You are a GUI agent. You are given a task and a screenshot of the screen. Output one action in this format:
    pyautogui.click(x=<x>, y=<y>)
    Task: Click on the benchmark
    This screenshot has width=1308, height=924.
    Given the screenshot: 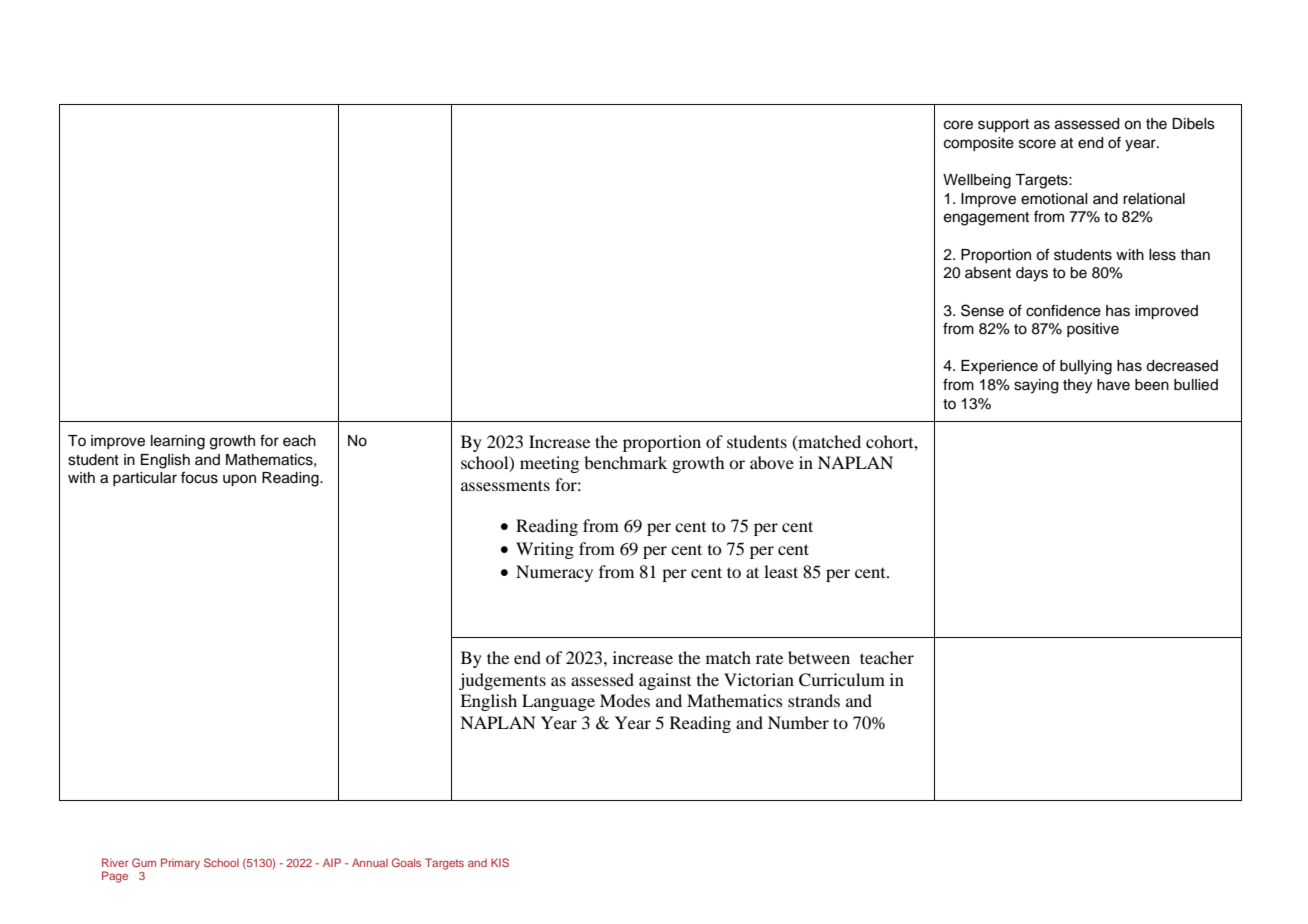 What is the action you would take?
    pyautogui.click(x=625, y=462)
